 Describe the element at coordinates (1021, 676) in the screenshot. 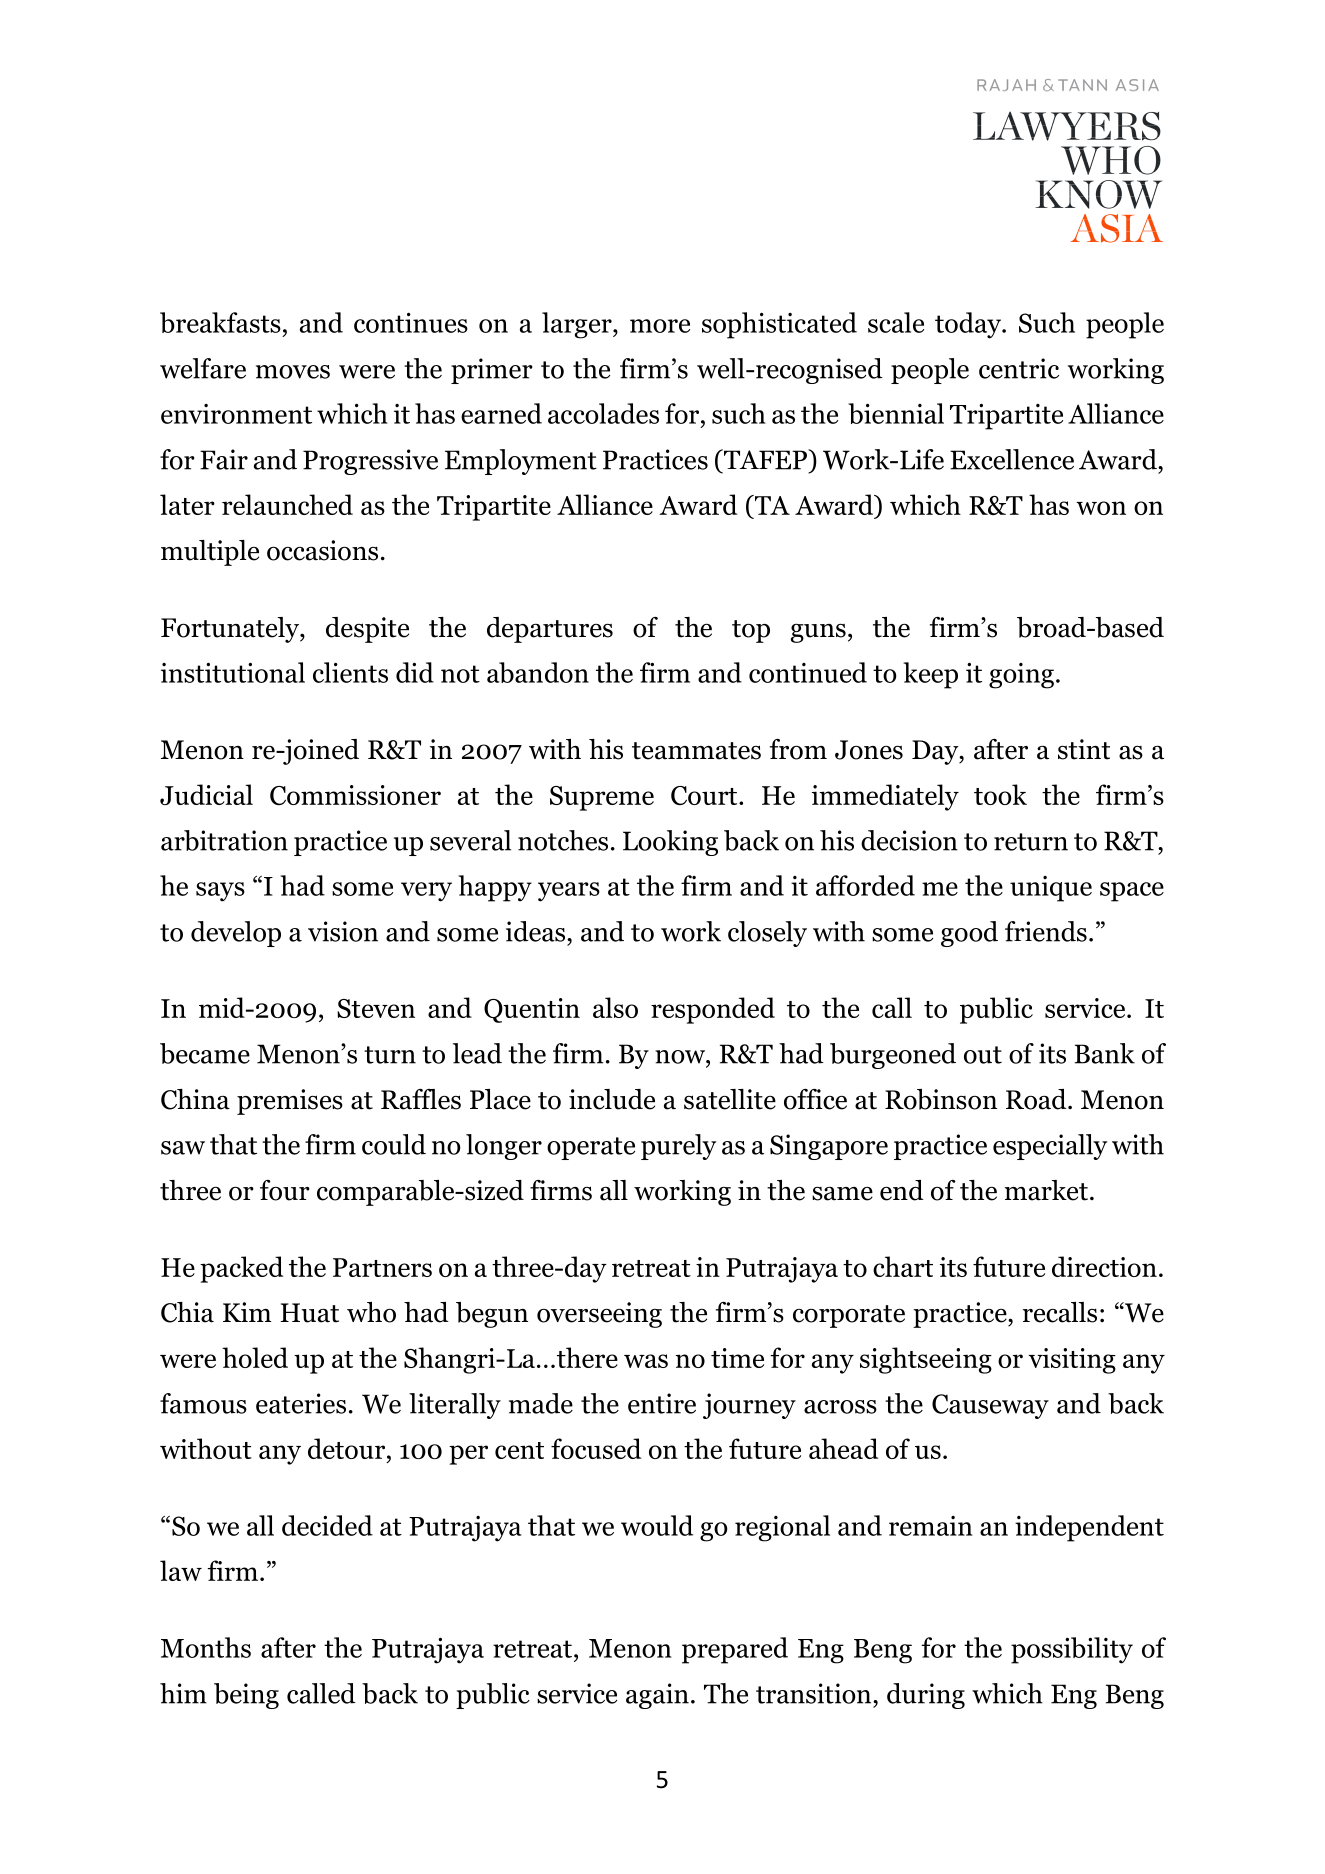

I see `going` at that location.
